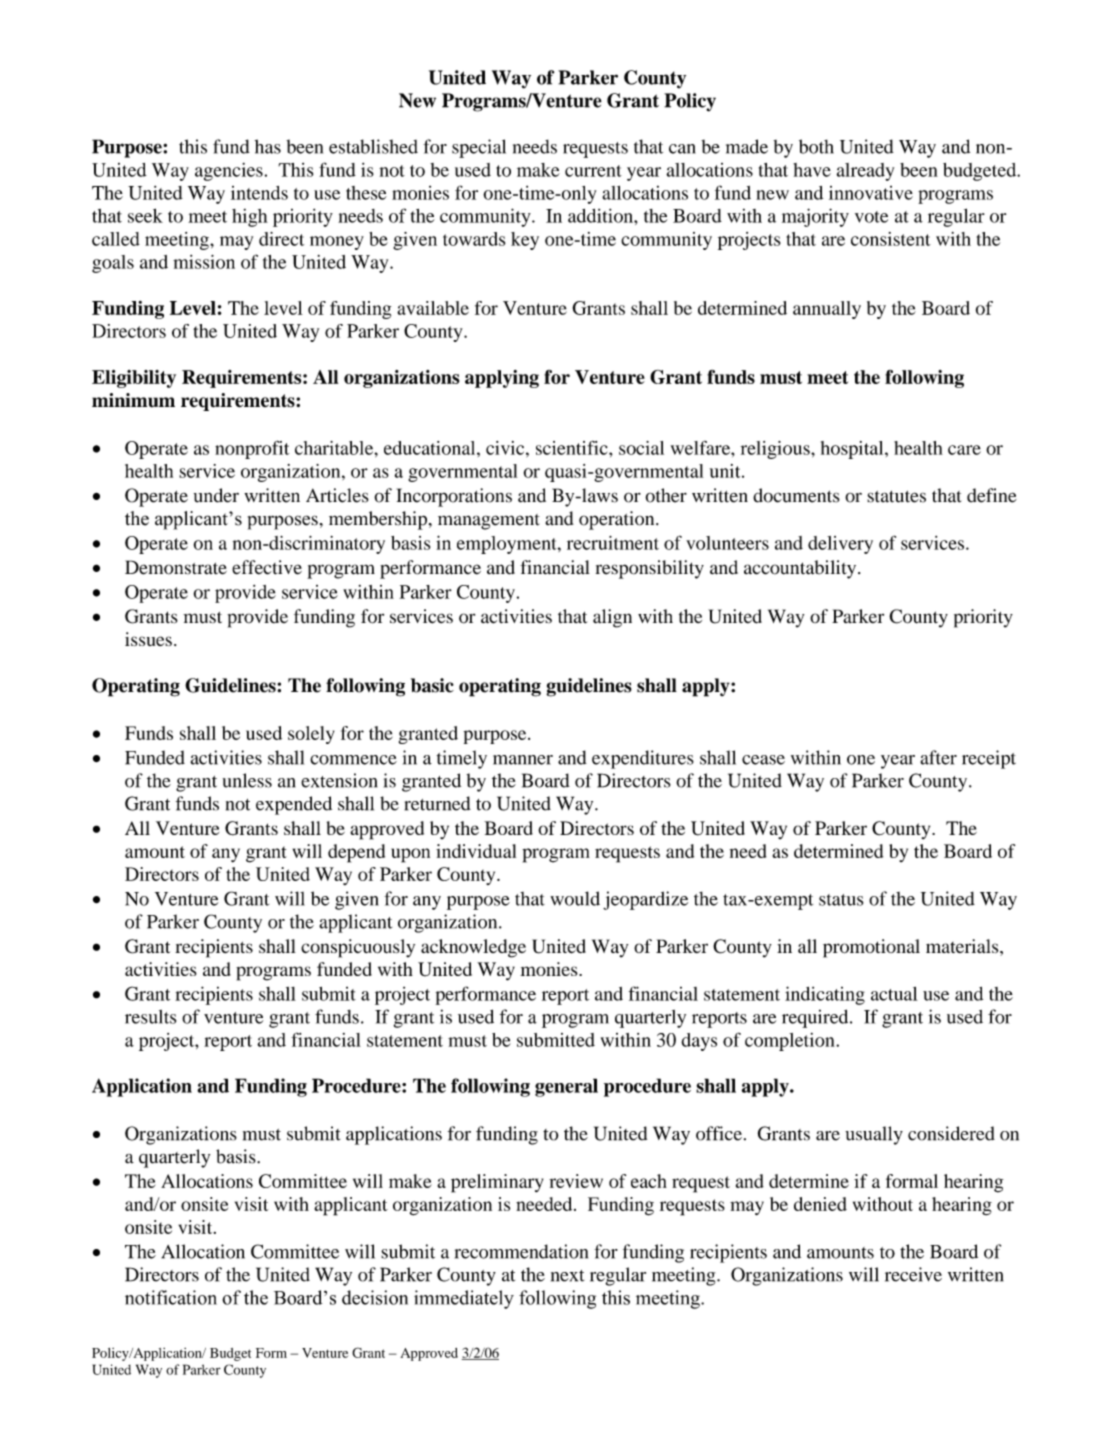  What do you see at coordinates (575, 898) in the document?
I see `would` at bounding box center [575, 898].
